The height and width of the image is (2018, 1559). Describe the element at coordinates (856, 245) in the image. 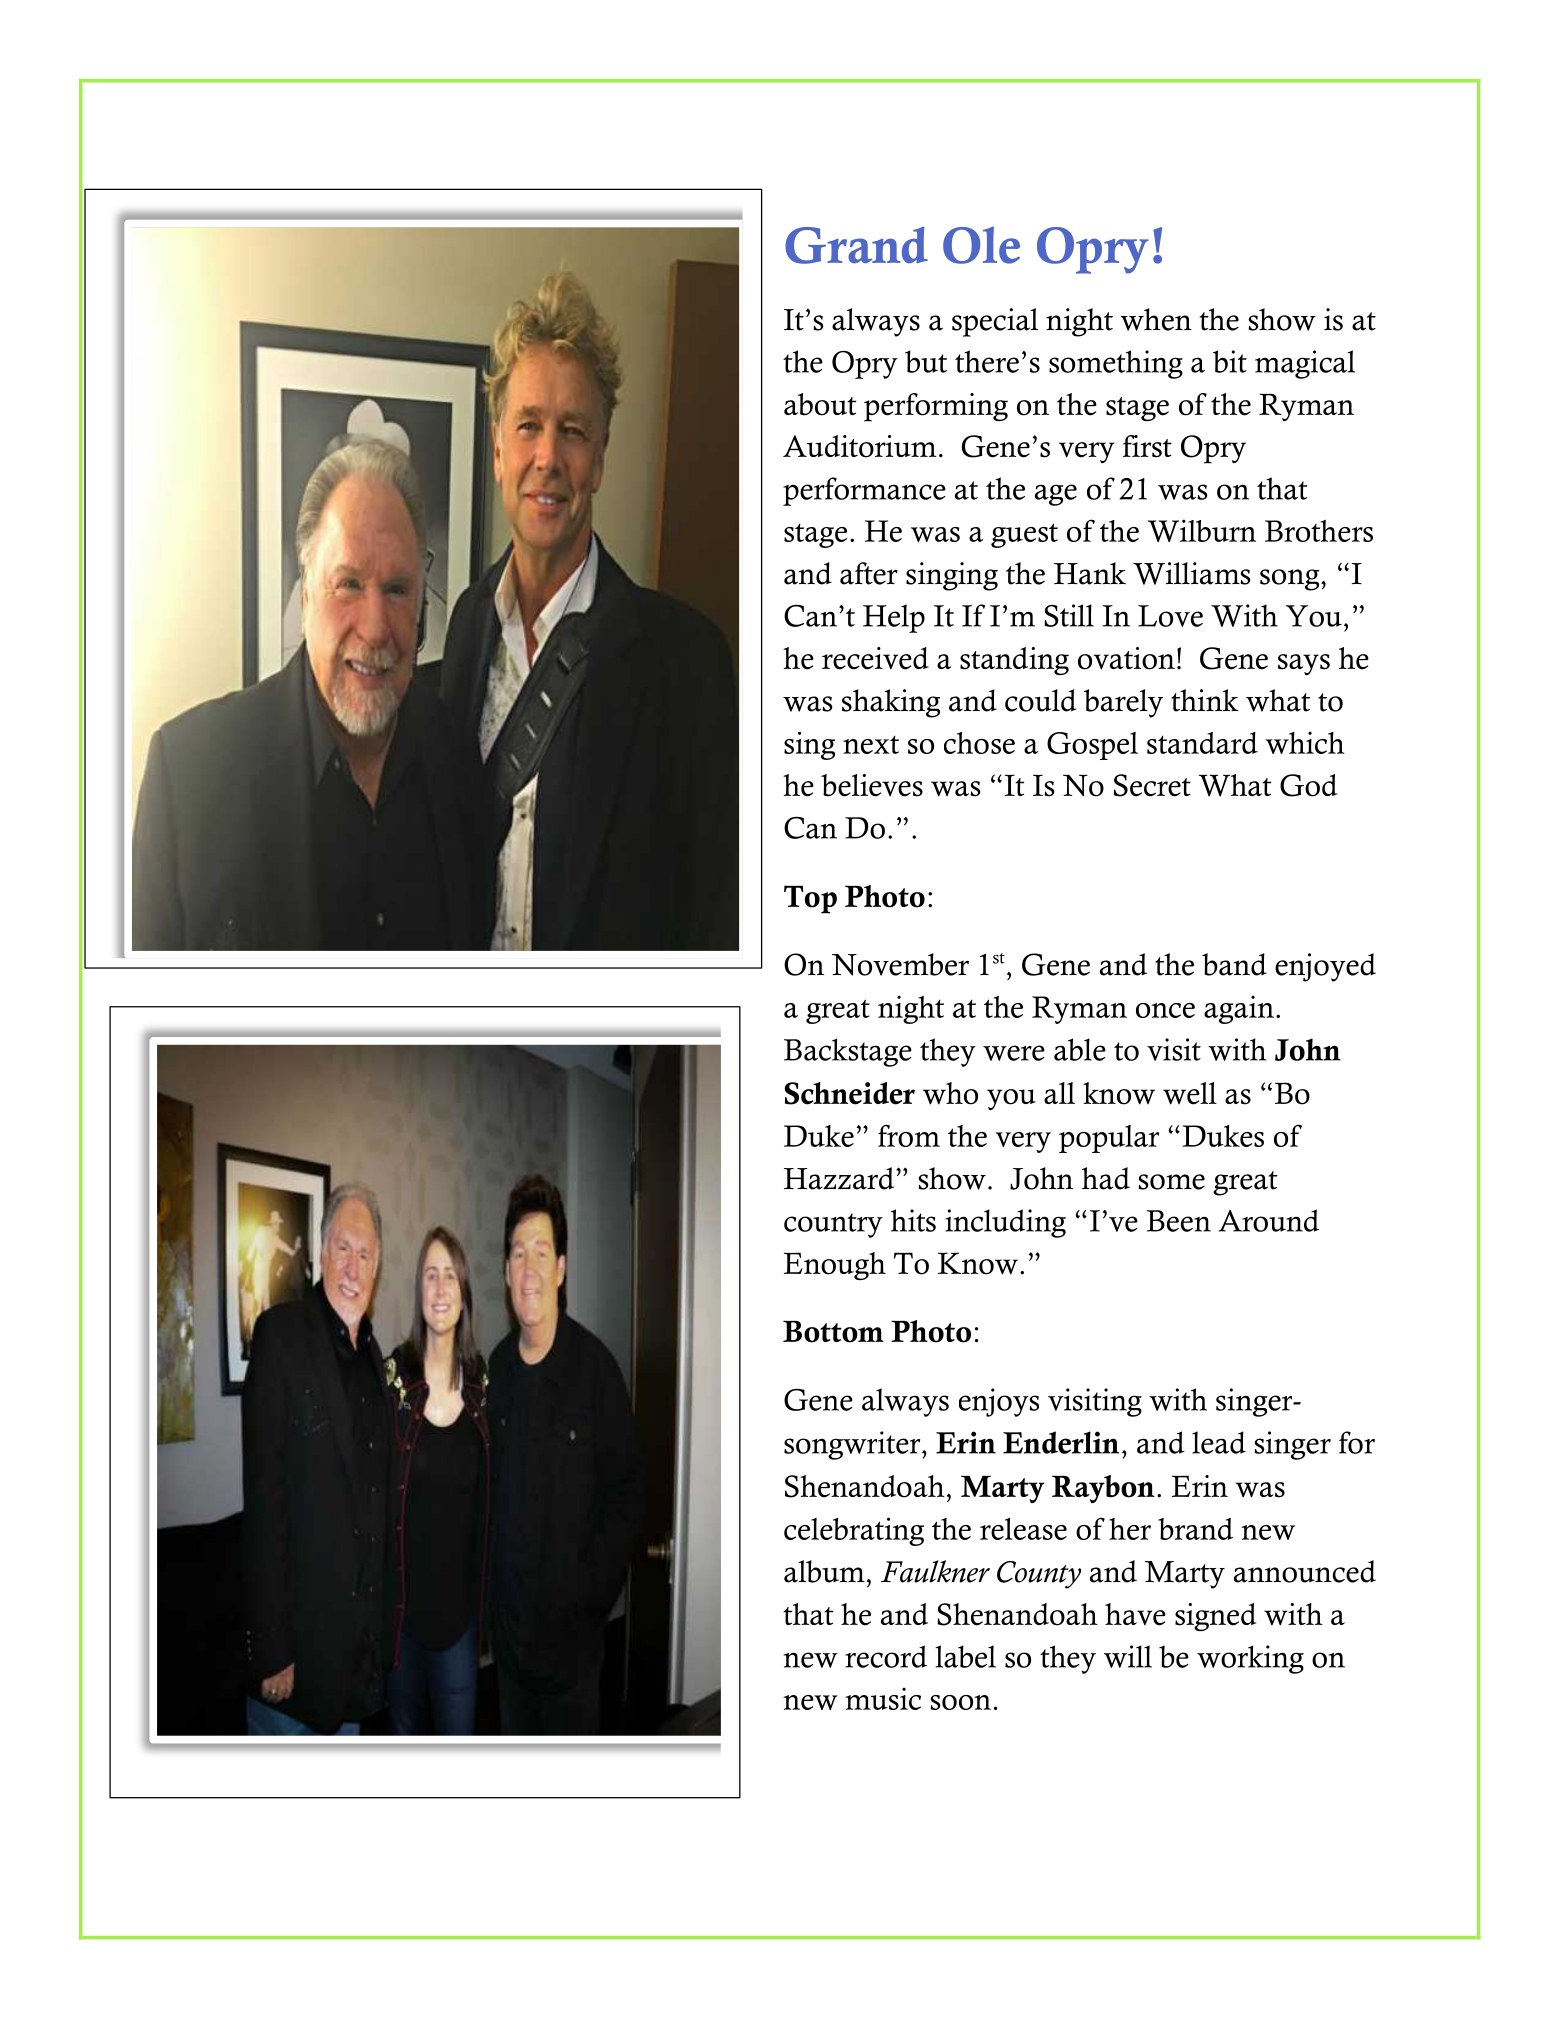

I see `Grand` at that location.
